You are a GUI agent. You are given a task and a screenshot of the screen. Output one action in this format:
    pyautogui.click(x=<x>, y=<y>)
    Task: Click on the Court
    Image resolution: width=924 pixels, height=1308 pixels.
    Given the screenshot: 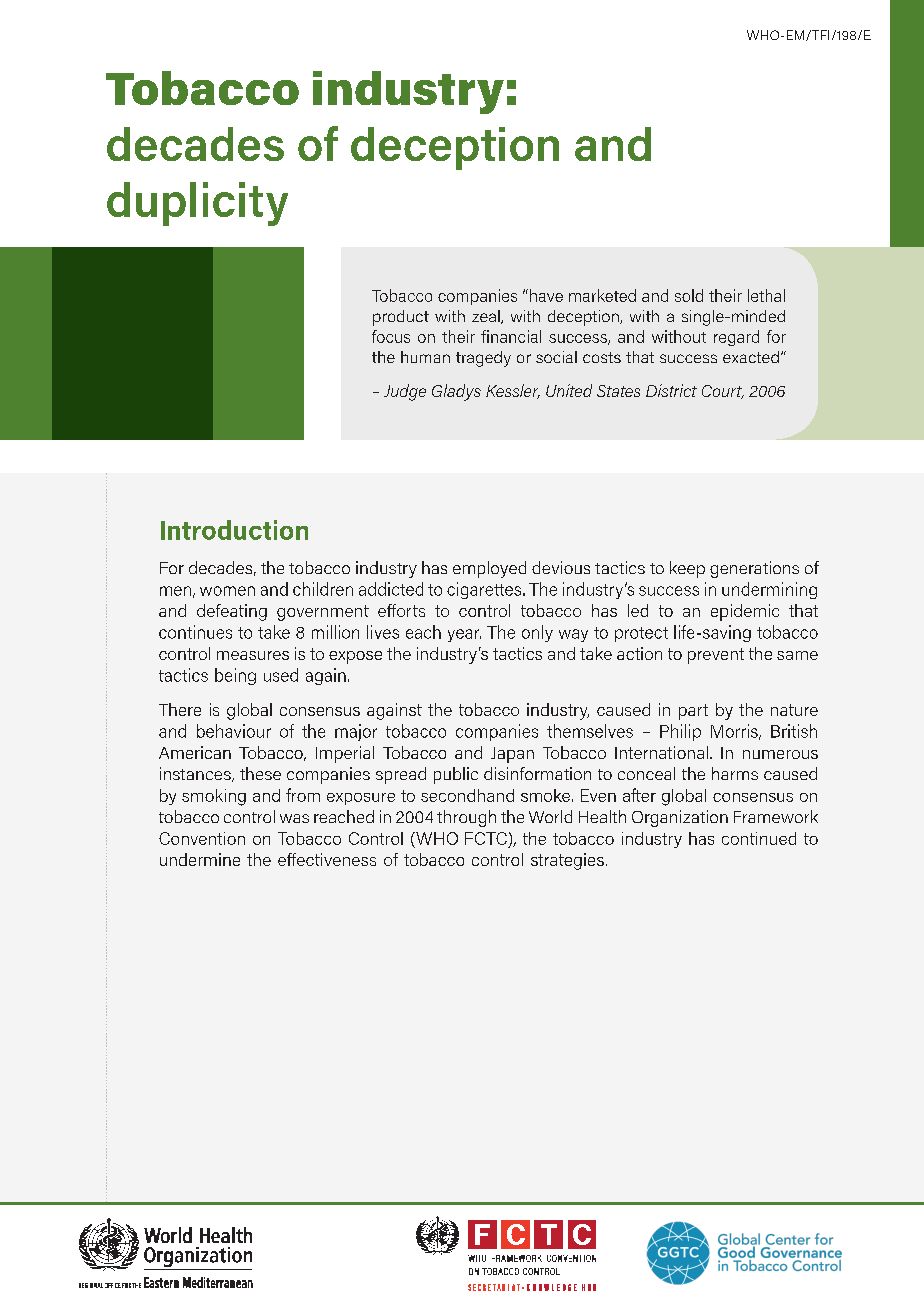 What is the action you would take?
    pyautogui.click(x=723, y=392)
